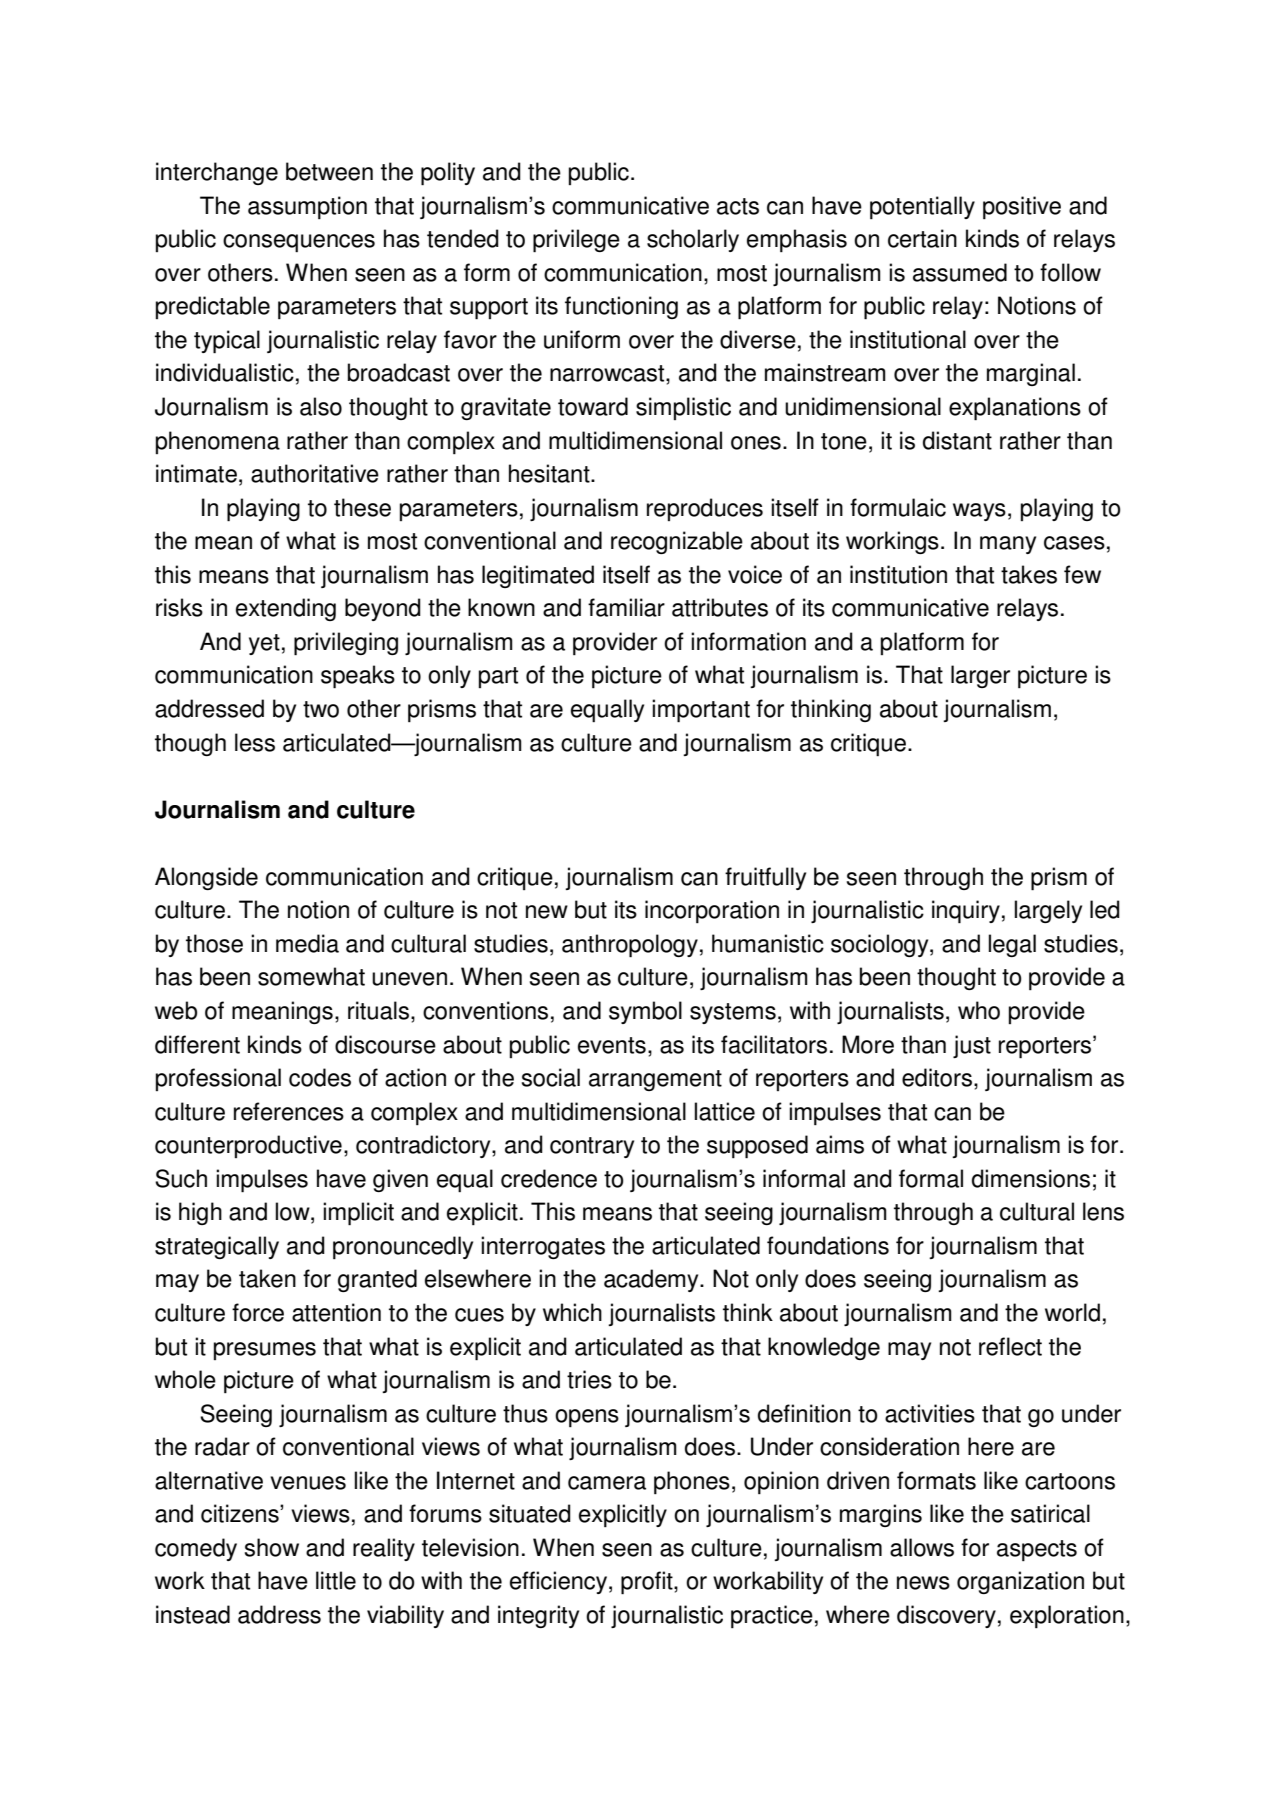 This screenshot has height=1811, width=1279. What do you see at coordinates (648, 1583) in the screenshot?
I see `profit` at bounding box center [648, 1583].
